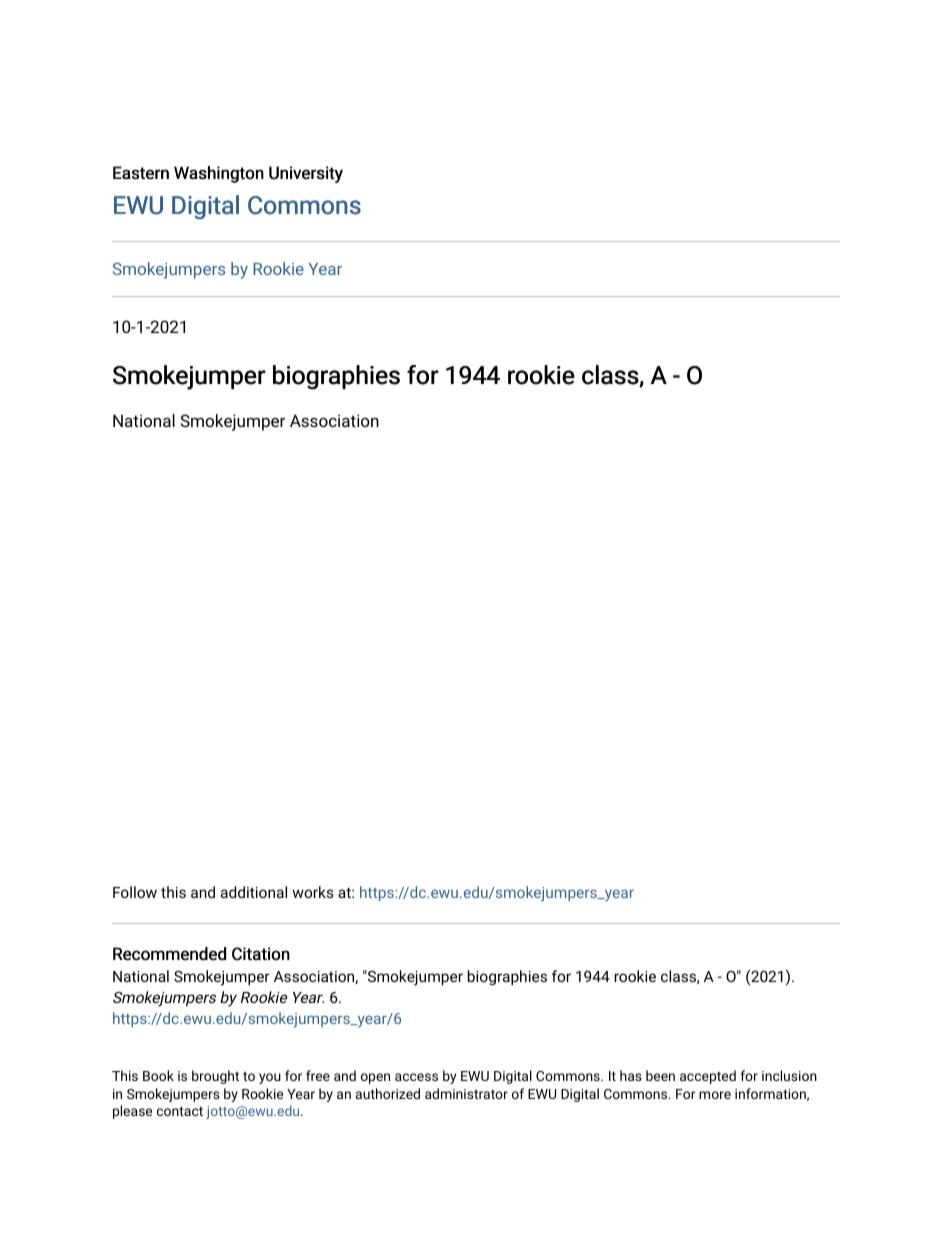  What do you see at coordinates (180, 1111) in the screenshot?
I see `contact` at bounding box center [180, 1111].
